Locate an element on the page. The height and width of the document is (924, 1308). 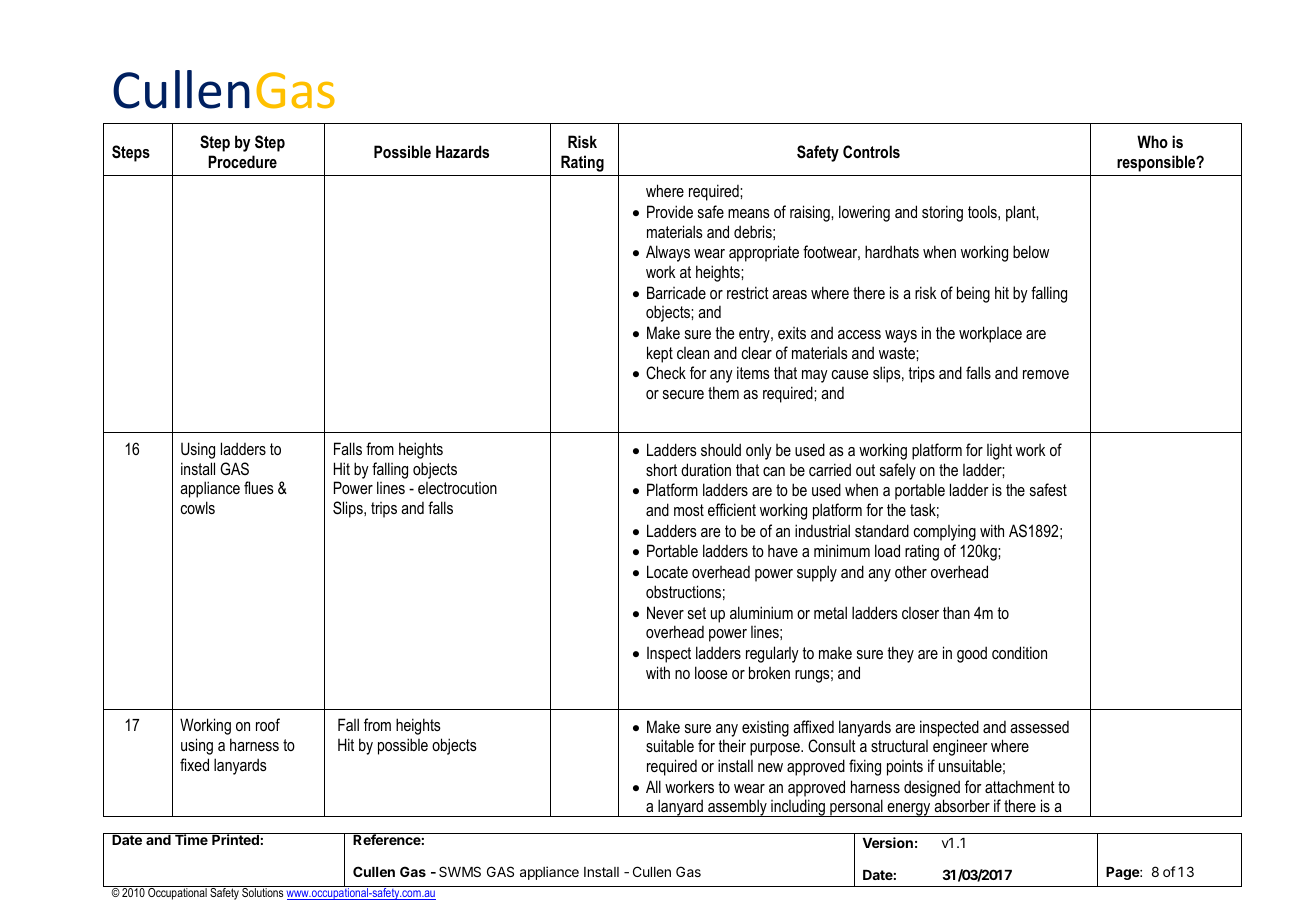
attachment is located at coordinates (1020, 786).
